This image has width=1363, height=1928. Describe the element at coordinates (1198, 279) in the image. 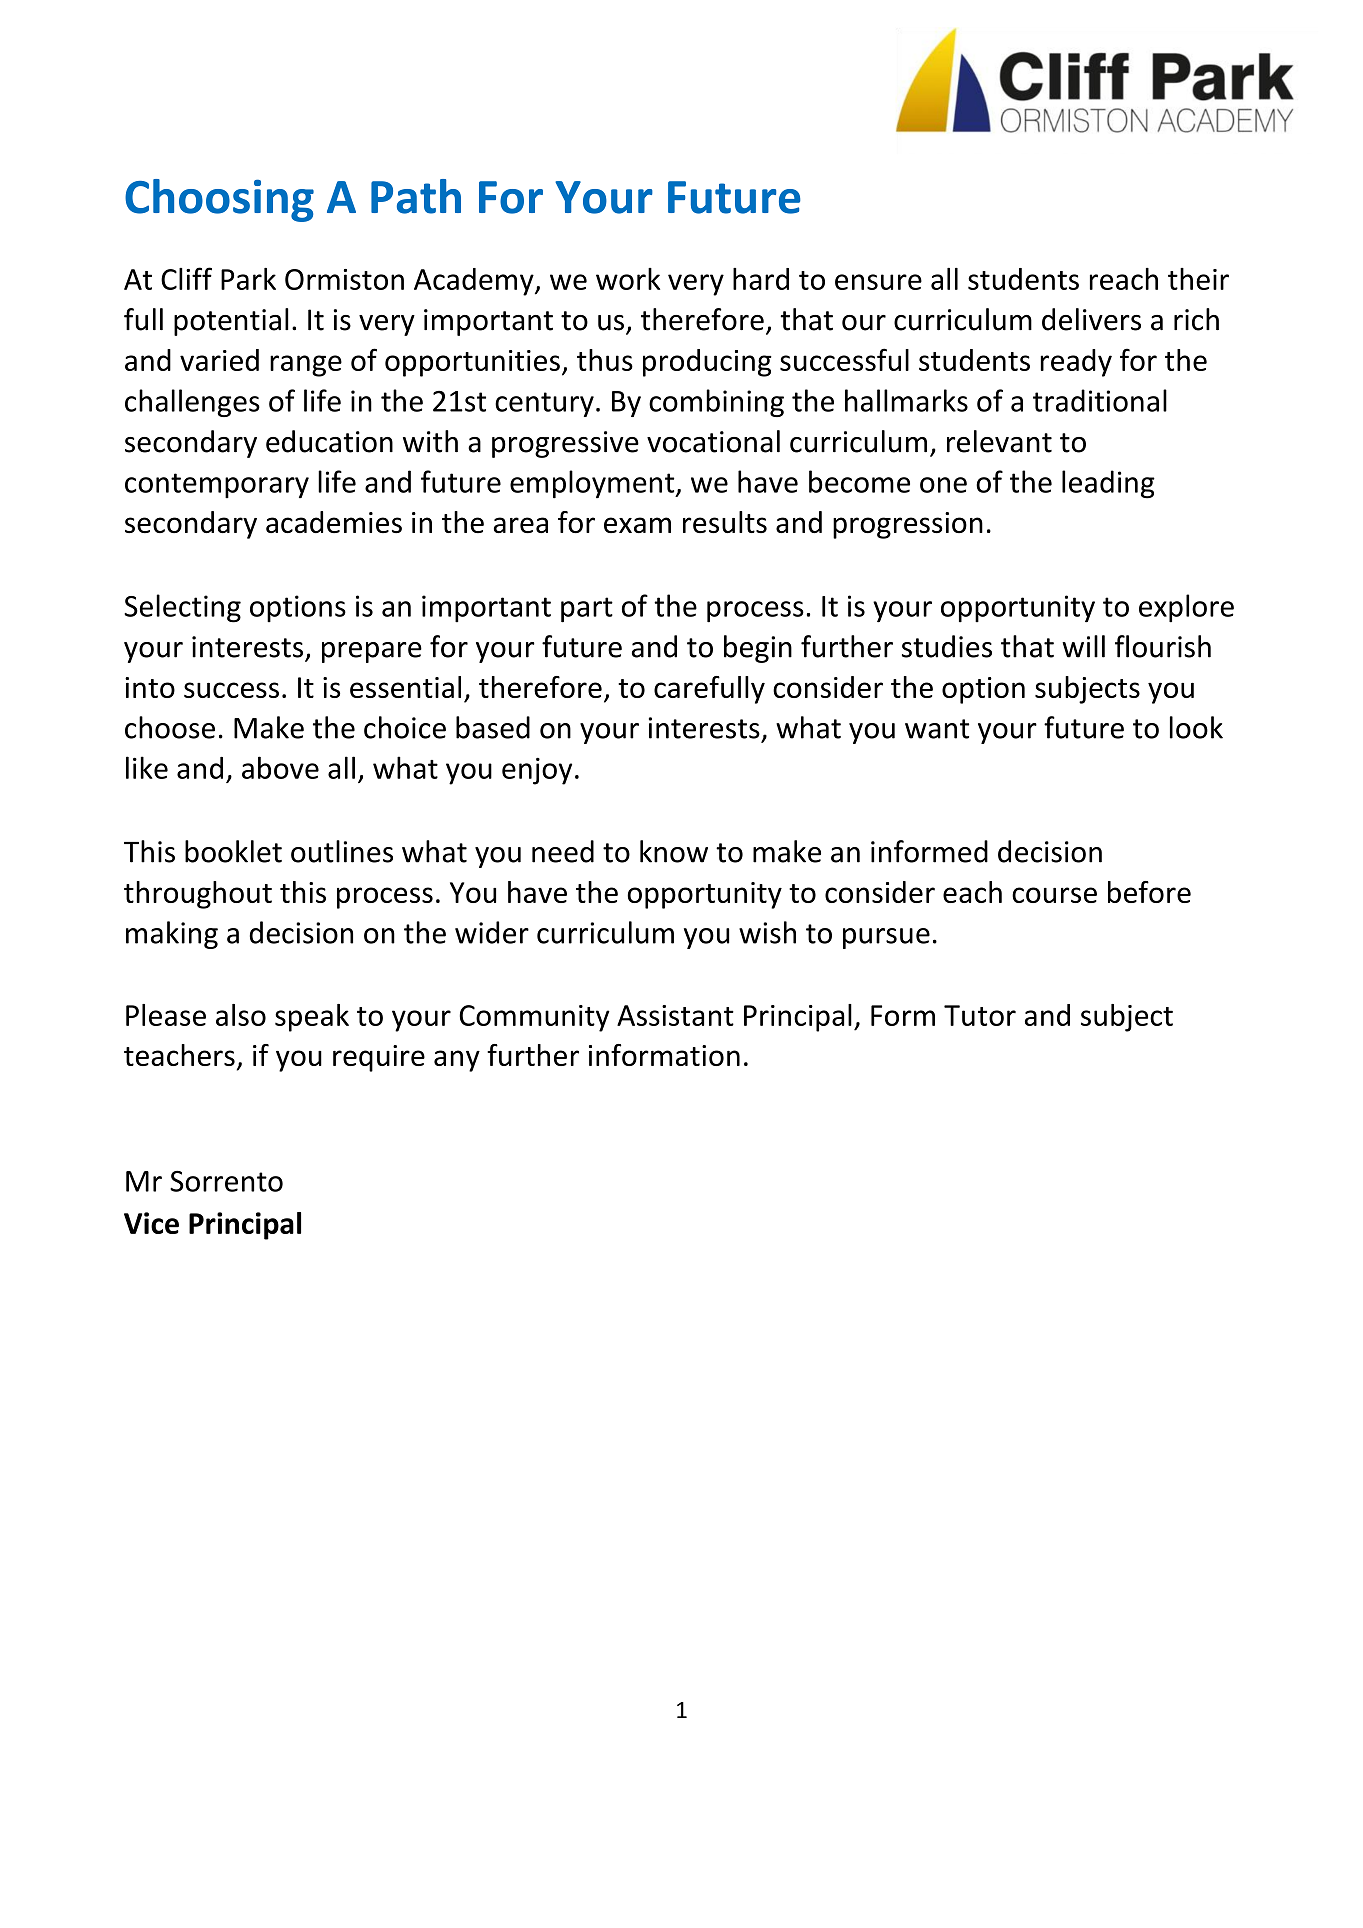

I see `their` at that location.
